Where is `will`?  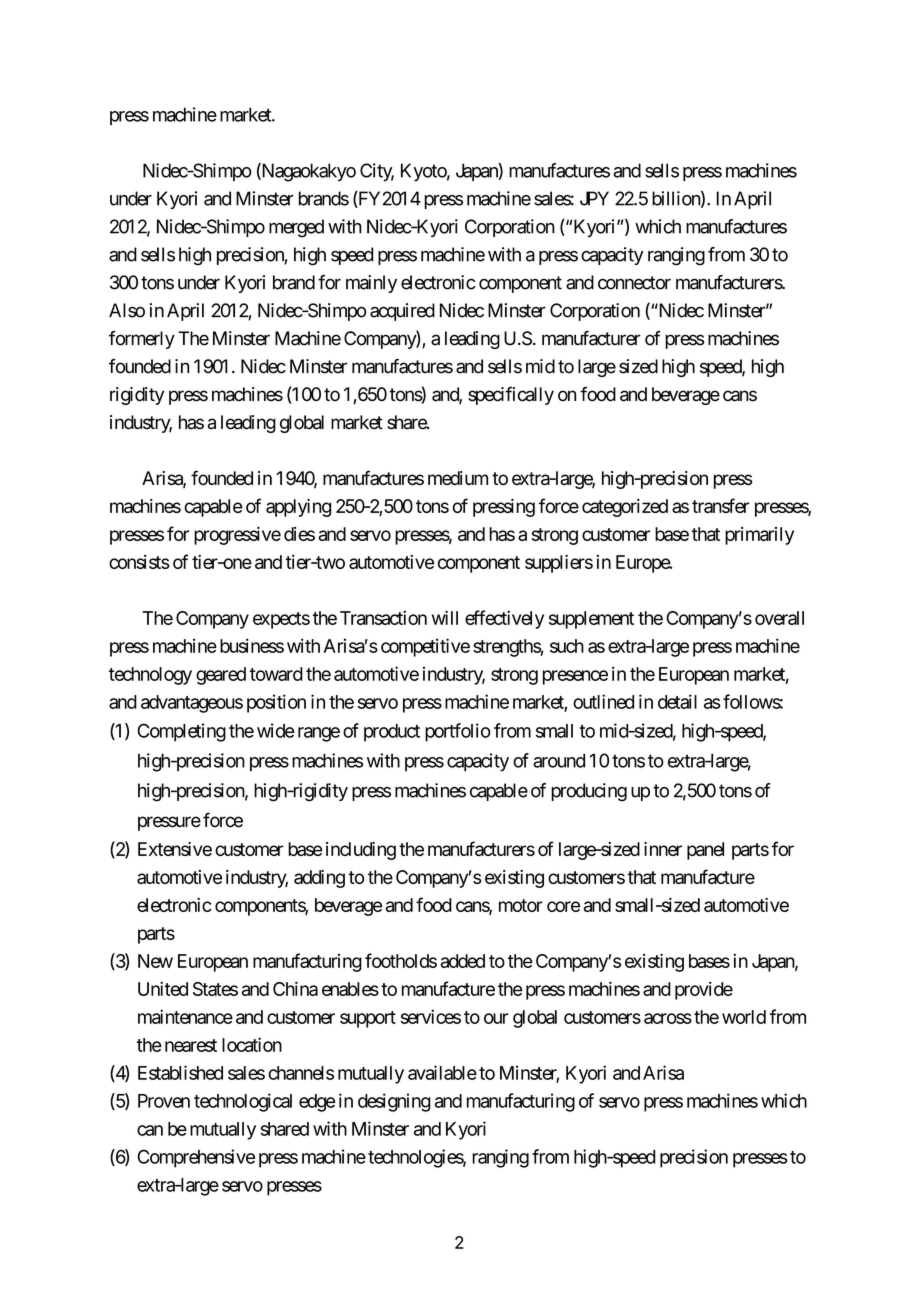
will is located at coordinates (445, 617).
